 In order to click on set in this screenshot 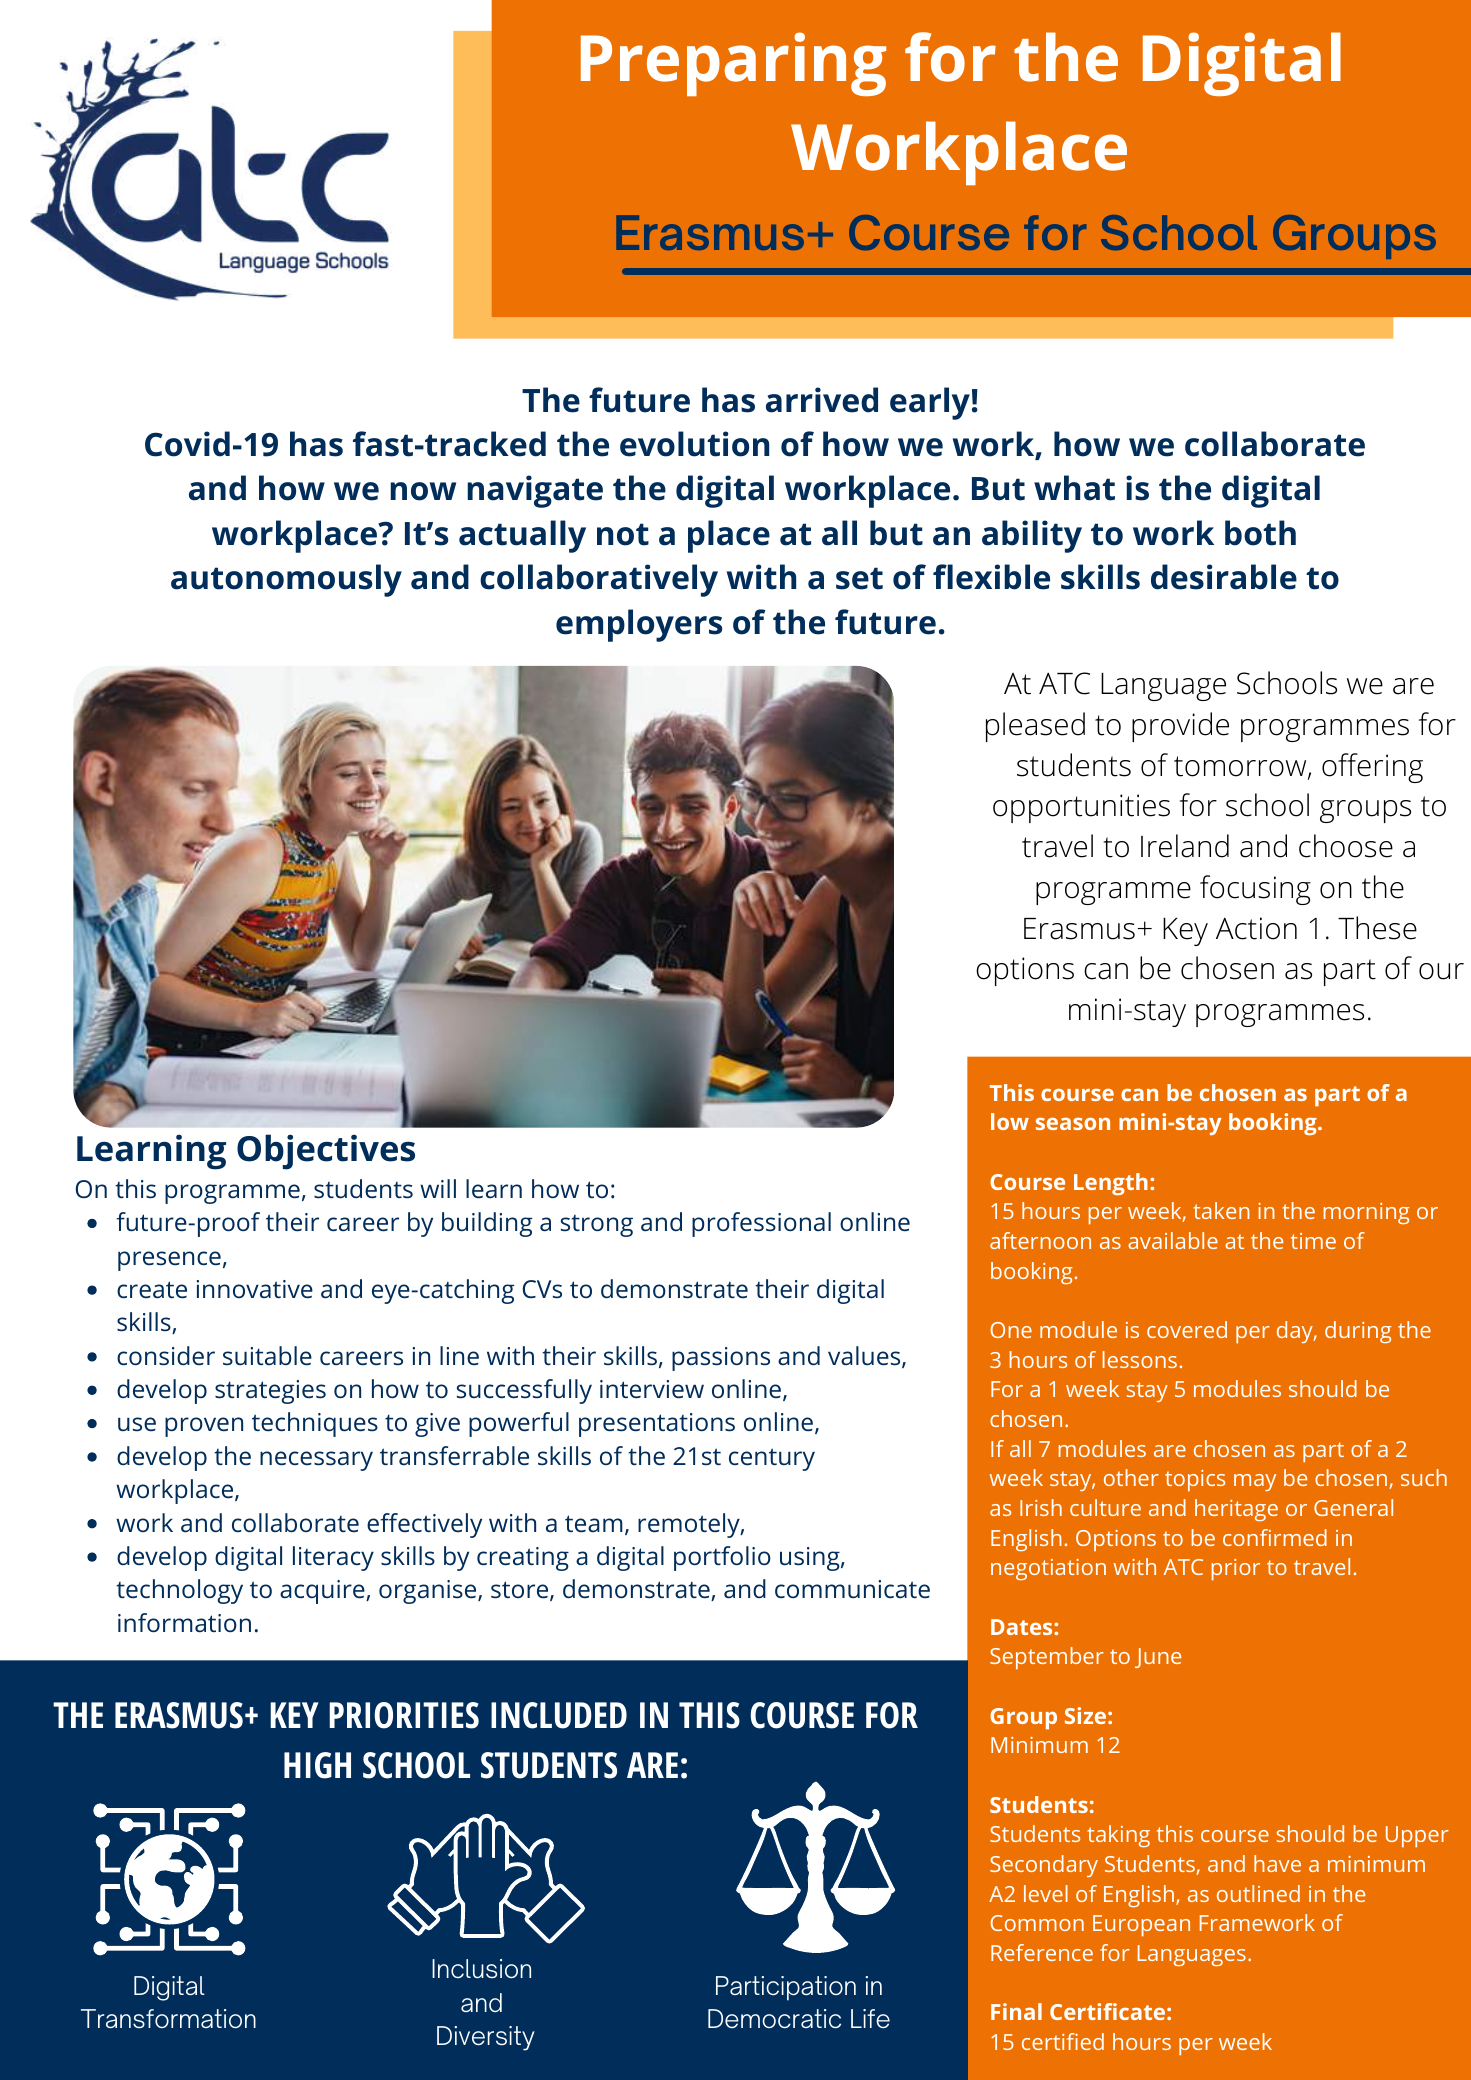, I will do `click(859, 578)`.
